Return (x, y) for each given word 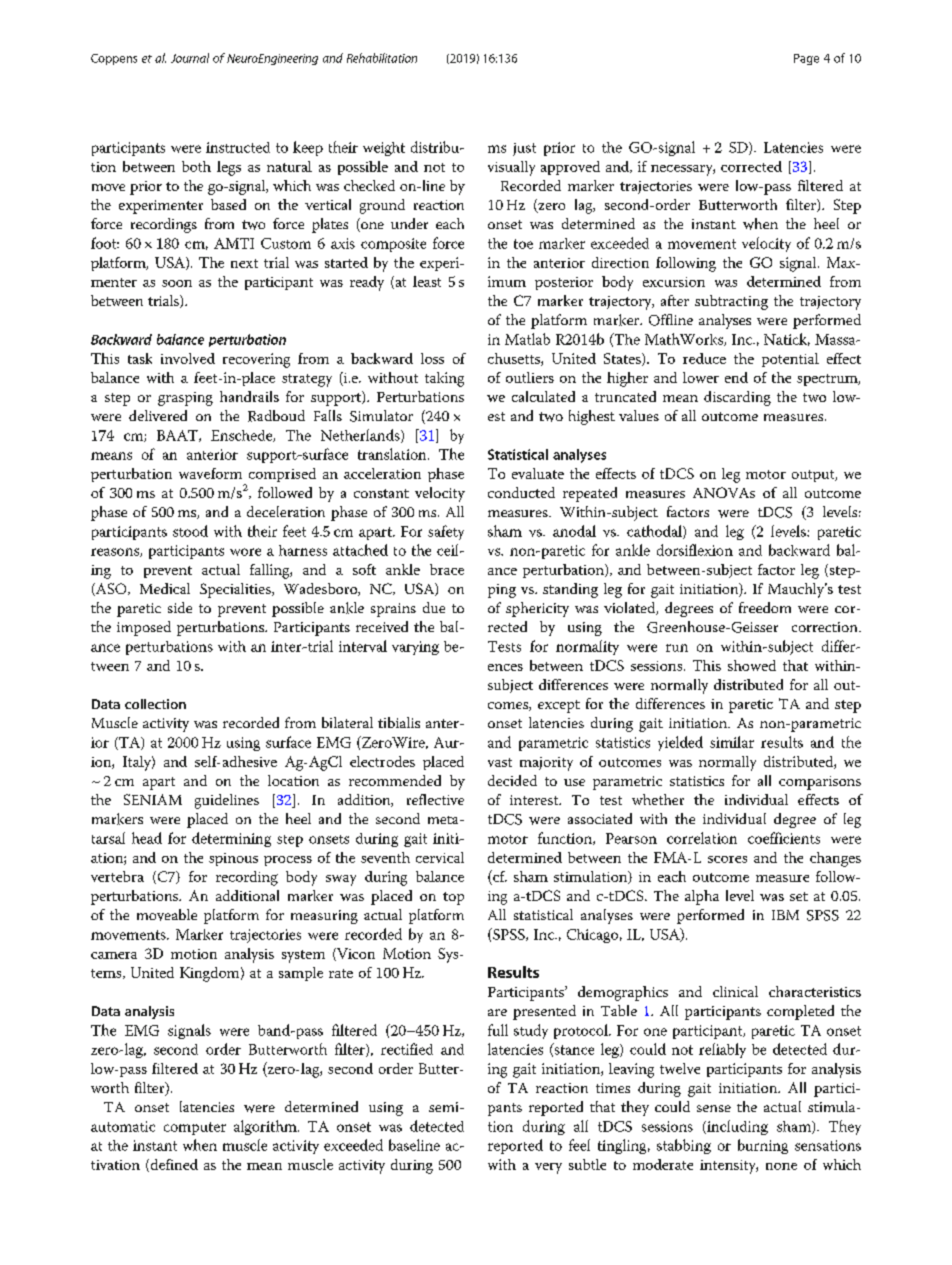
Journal (190, 58)
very (548, 1168)
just (524, 149)
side (180, 607)
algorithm (266, 1127)
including (736, 1127)
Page (806, 59)
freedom (765, 607)
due (434, 607)
